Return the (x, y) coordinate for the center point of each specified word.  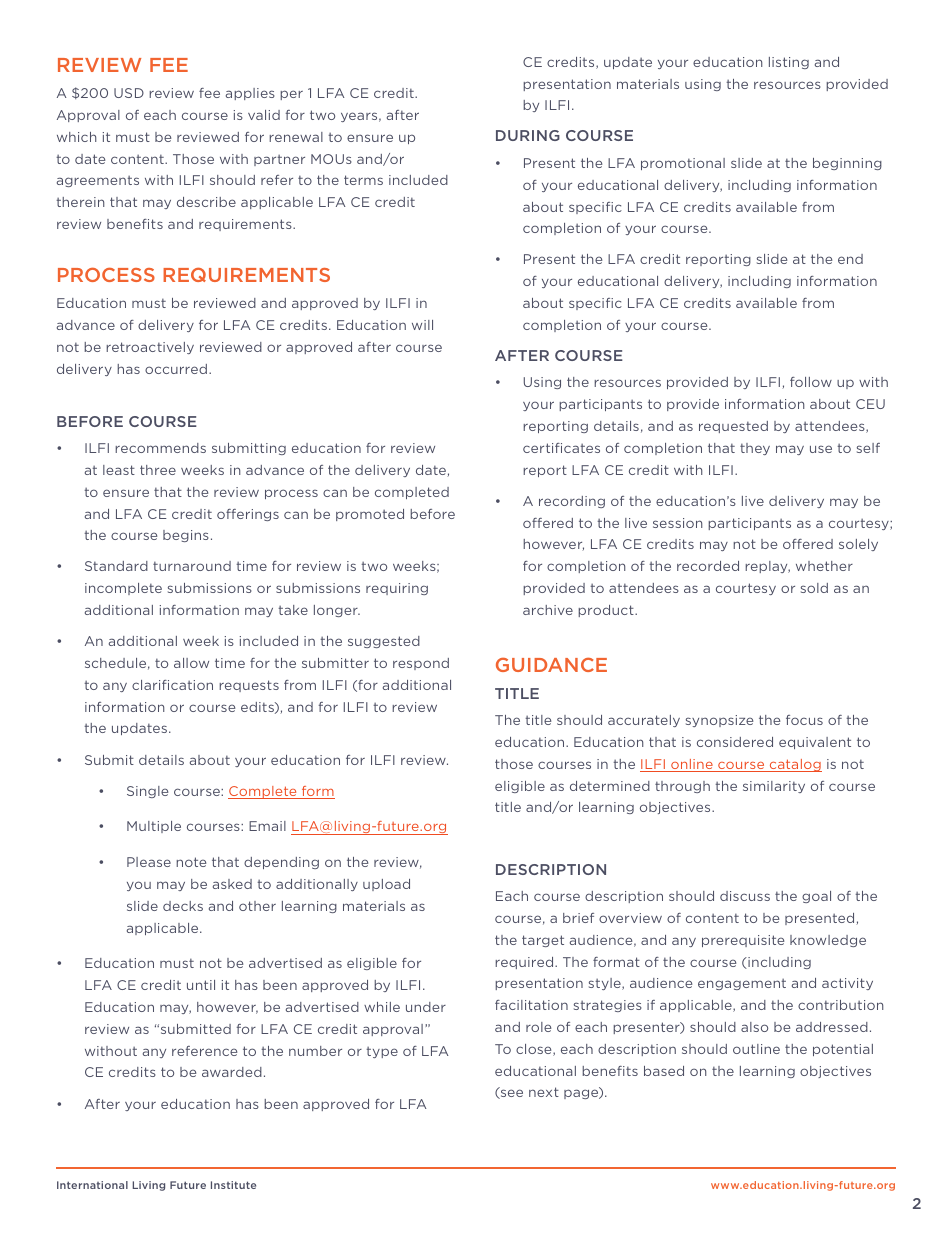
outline (756, 1049)
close (535, 1050)
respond (421, 664)
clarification (172, 685)
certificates (561, 448)
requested (733, 427)
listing (789, 63)
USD (129, 93)
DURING (528, 135)
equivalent (815, 743)
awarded (232, 1072)
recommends (160, 448)
